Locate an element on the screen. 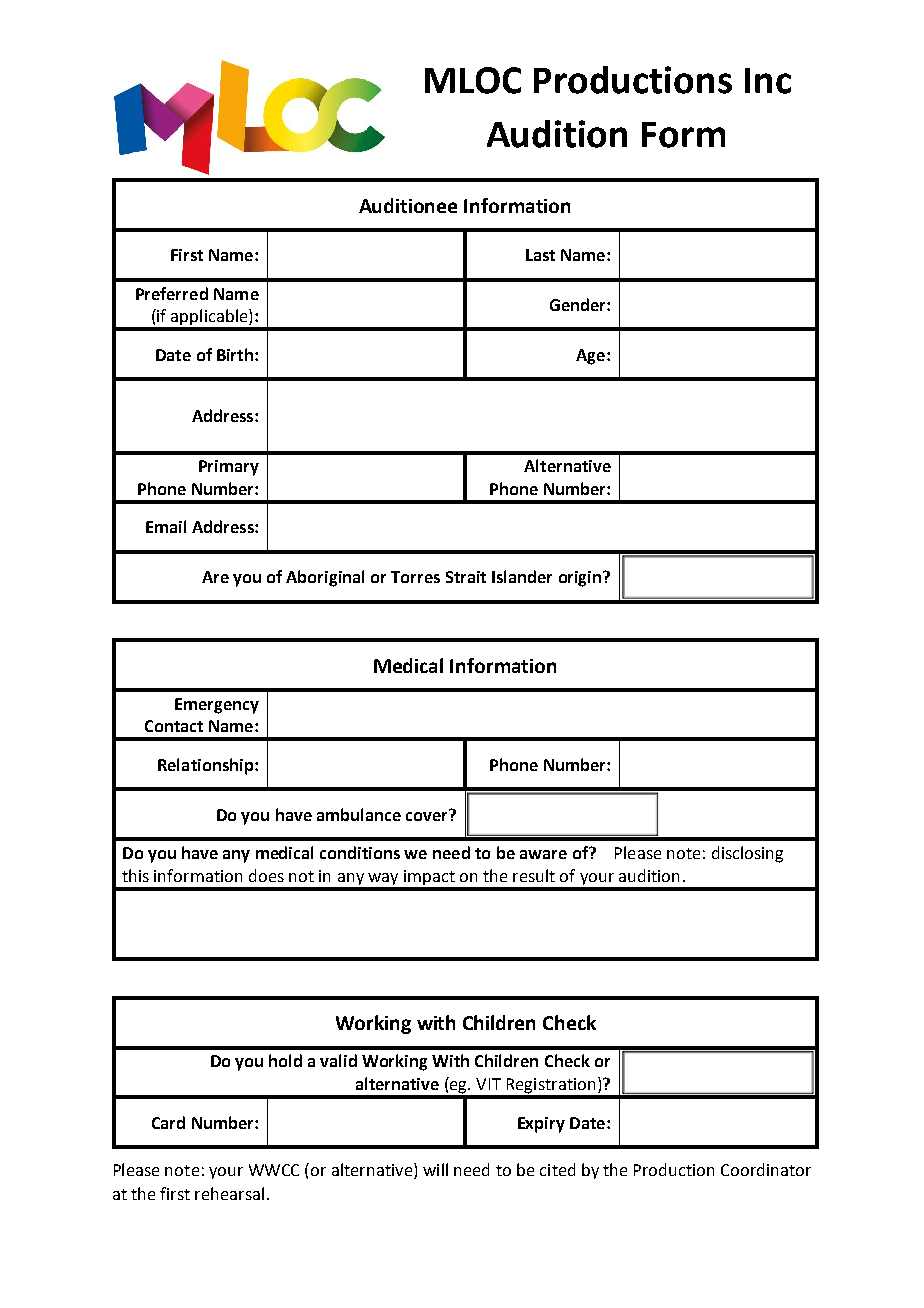  Islander is located at coordinates (522, 576).
